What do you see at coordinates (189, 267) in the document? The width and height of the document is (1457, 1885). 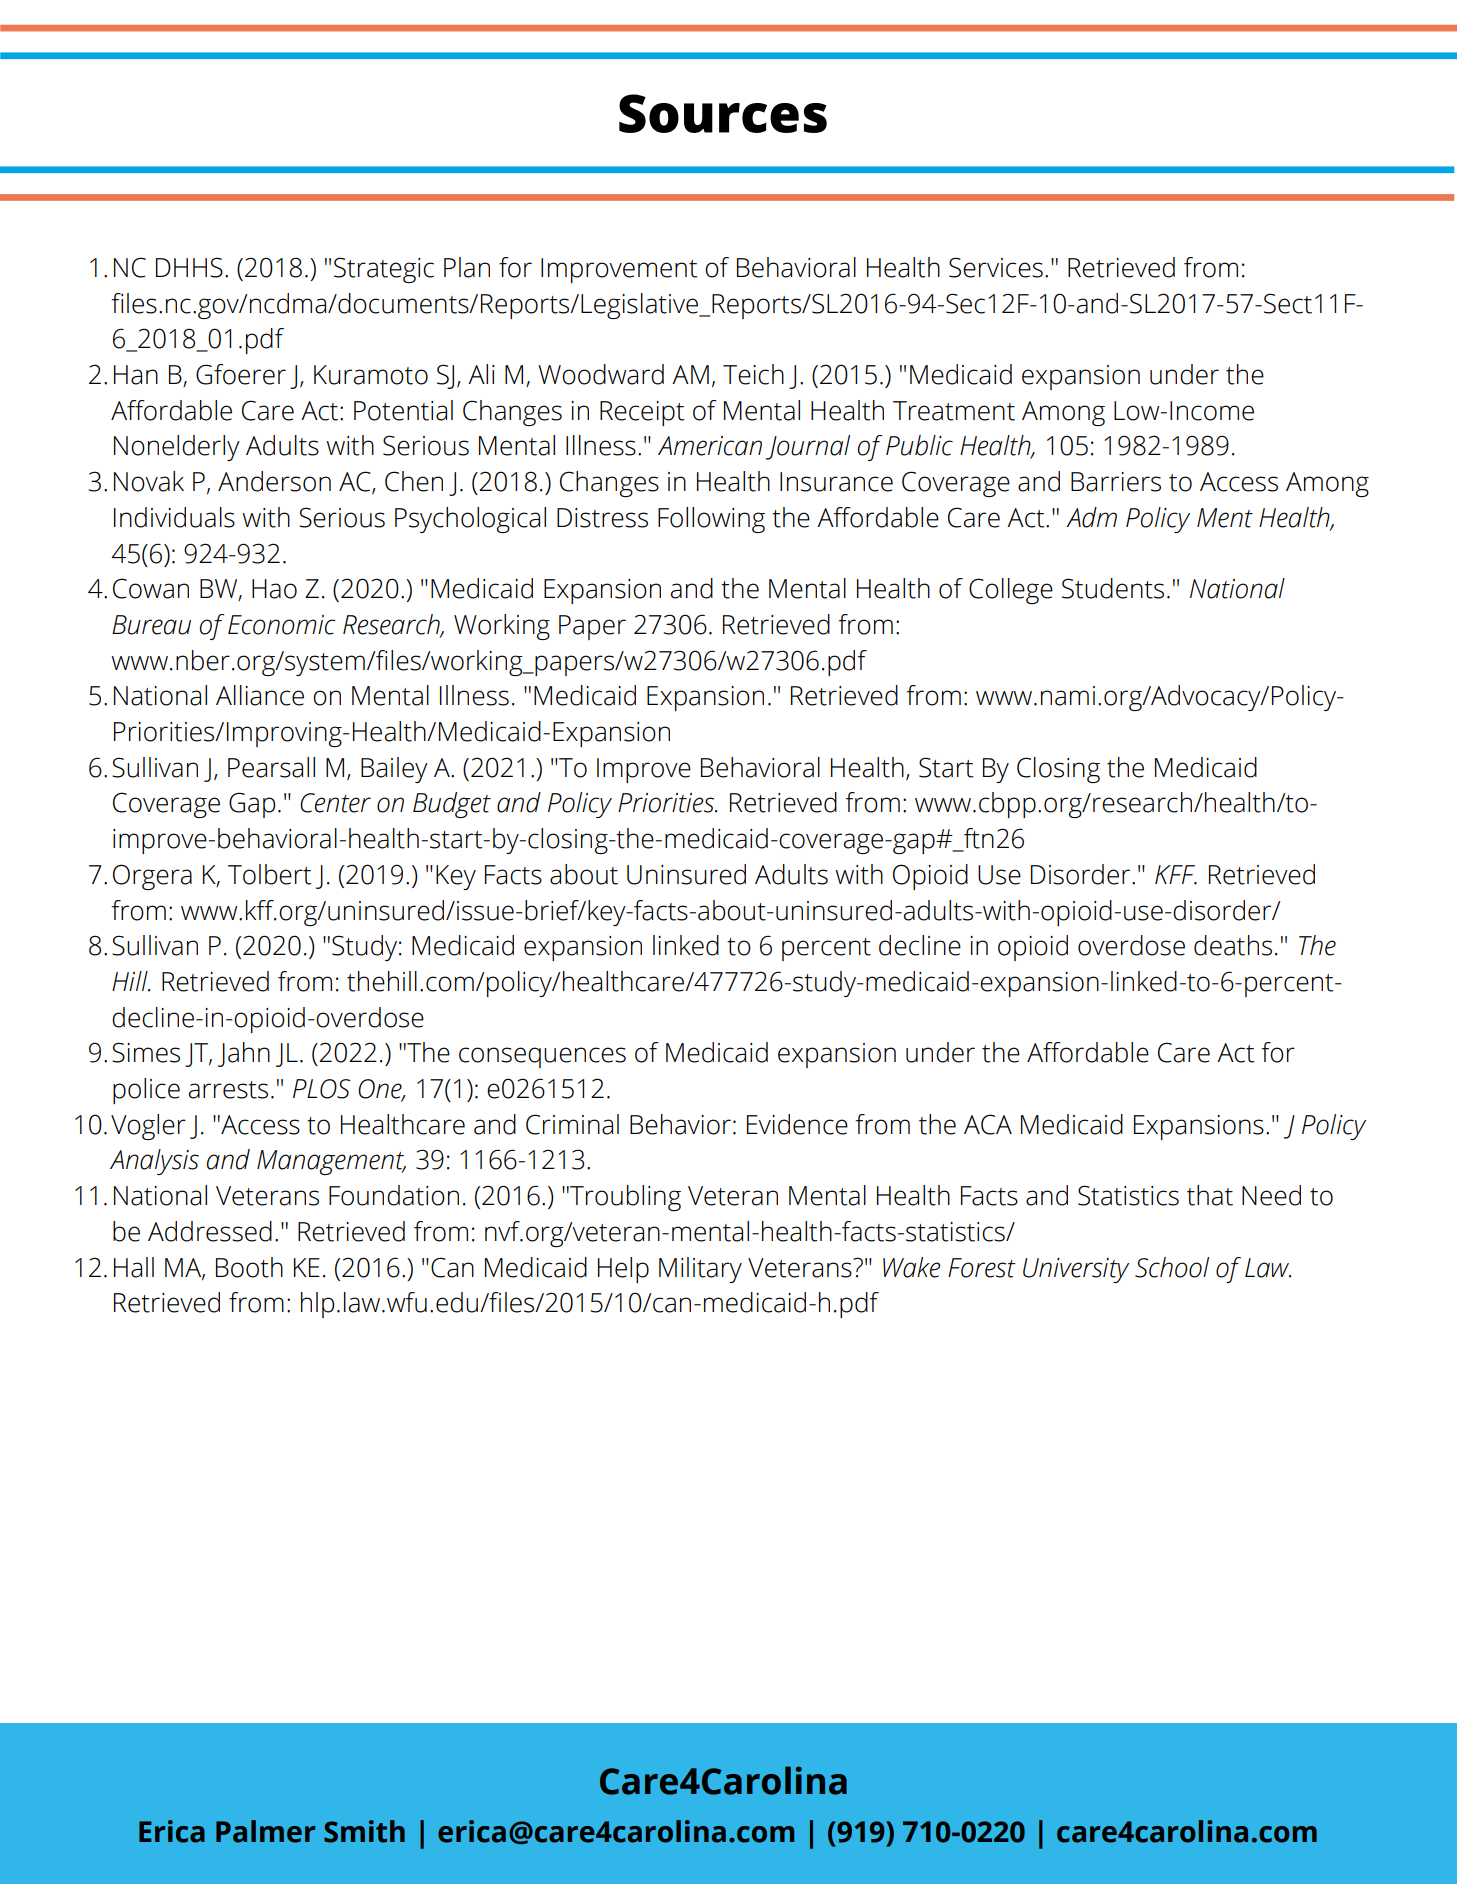 I see `DHHS` at bounding box center [189, 267].
